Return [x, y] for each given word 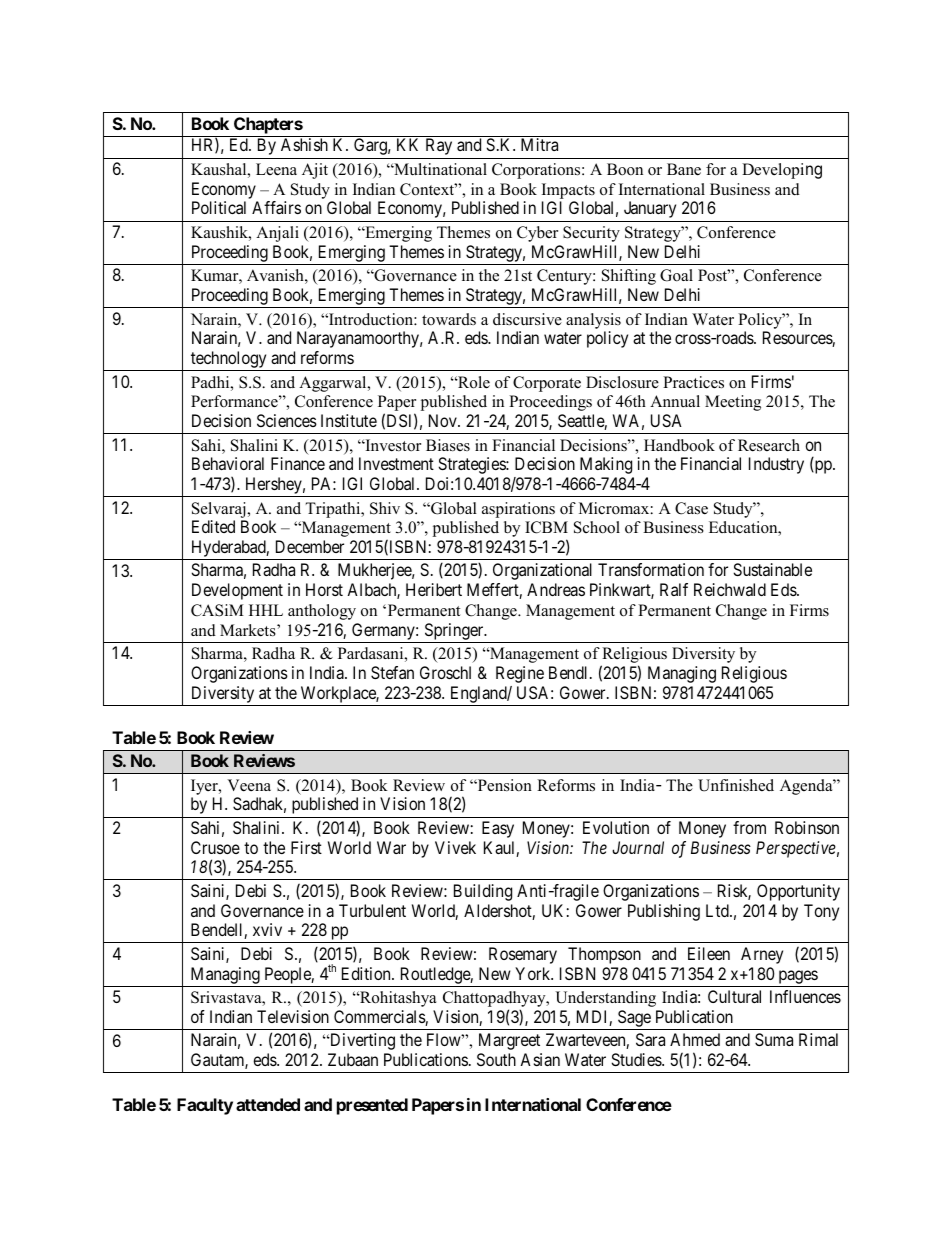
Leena [276, 169]
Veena [249, 785]
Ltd [718, 910]
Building [483, 892]
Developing [782, 171]
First [306, 847]
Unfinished [736, 785]
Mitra [539, 144]
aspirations [518, 510]
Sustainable [772, 569]
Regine [520, 674]
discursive [527, 319]
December [310, 546]
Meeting [733, 403]
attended [268, 1104]
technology [229, 361]
